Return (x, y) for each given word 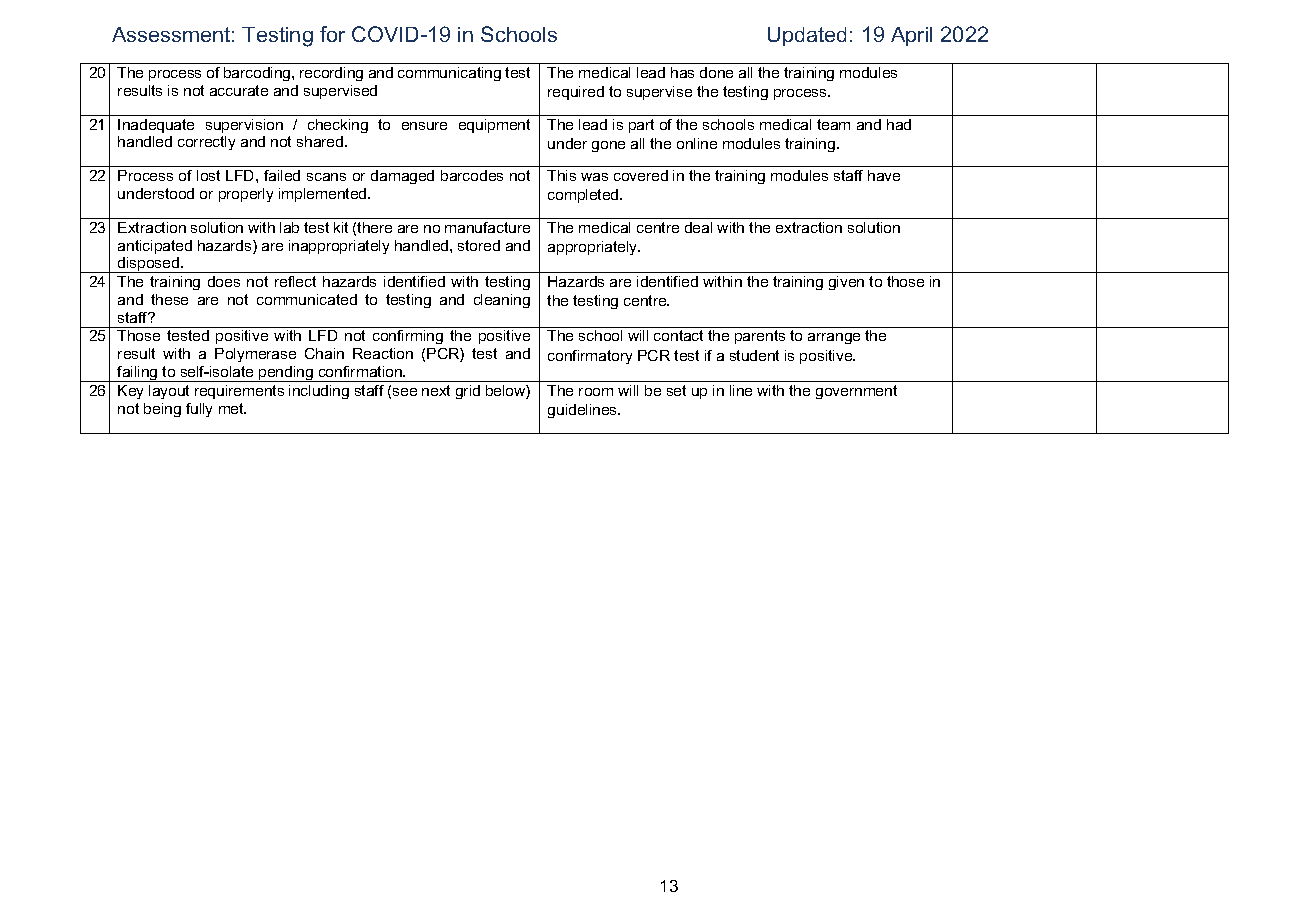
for (332, 34)
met (232, 408)
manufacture (487, 227)
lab (289, 227)
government (856, 392)
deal (698, 227)
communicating (449, 74)
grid (468, 392)
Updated (807, 36)
